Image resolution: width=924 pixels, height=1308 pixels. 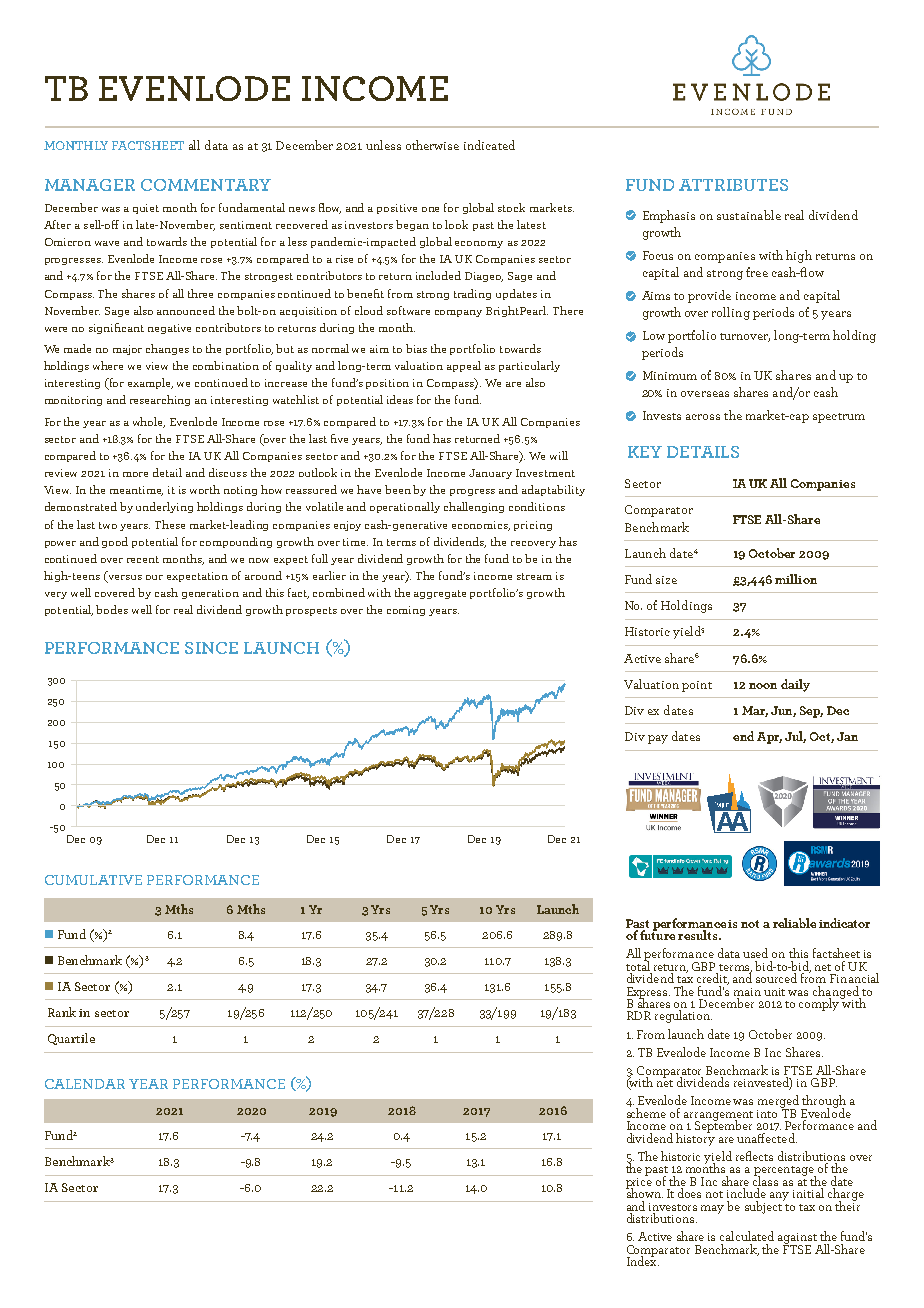 What do you see at coordinates (71, 1039) in the screenshot?
I see `Quartile` at bounding box center [71, 1039].
